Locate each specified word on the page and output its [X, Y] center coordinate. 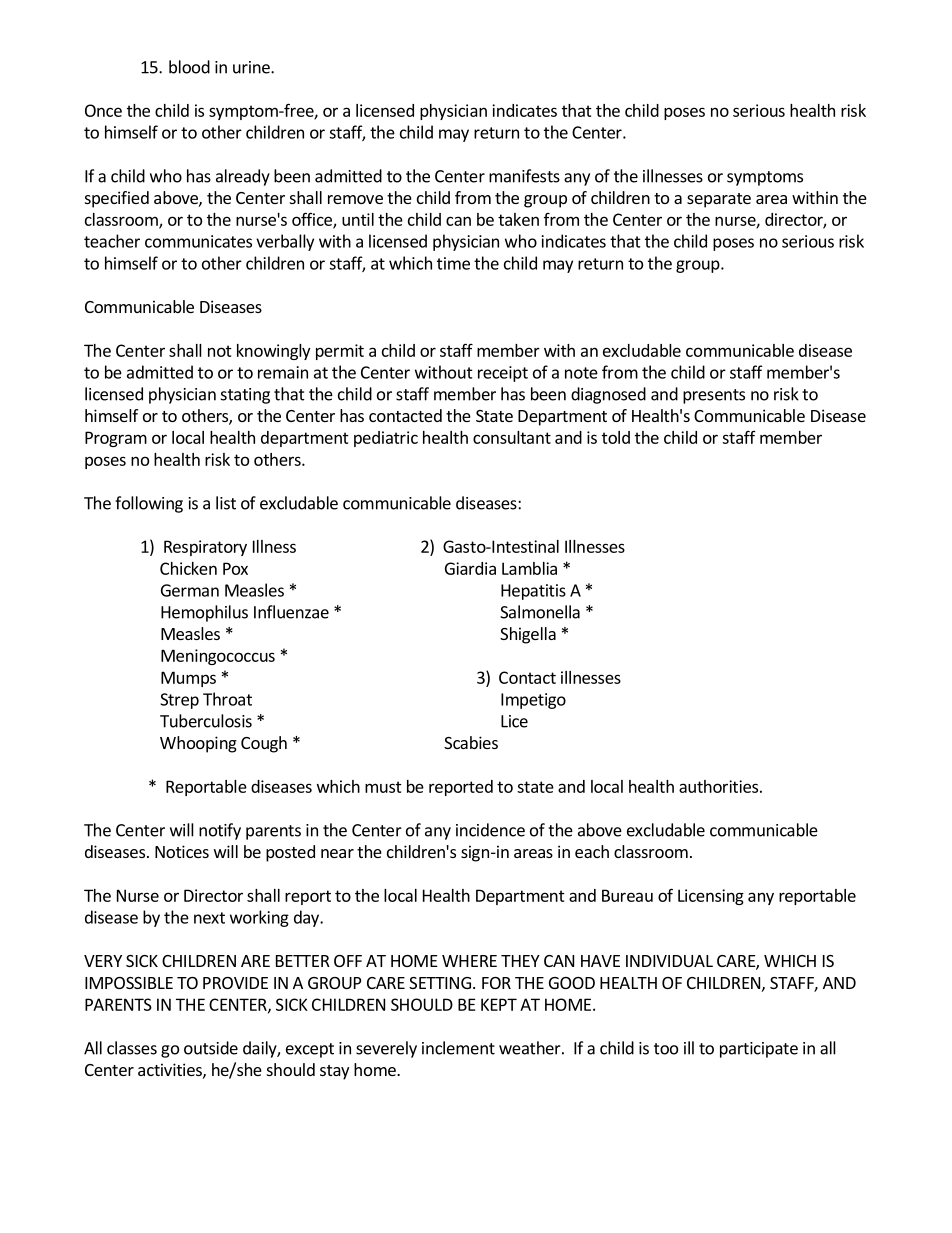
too [666, 1049]
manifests [524, 176]
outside [211, 1048]
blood [189, 67]
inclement [458, 1048]
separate [719, 200]
